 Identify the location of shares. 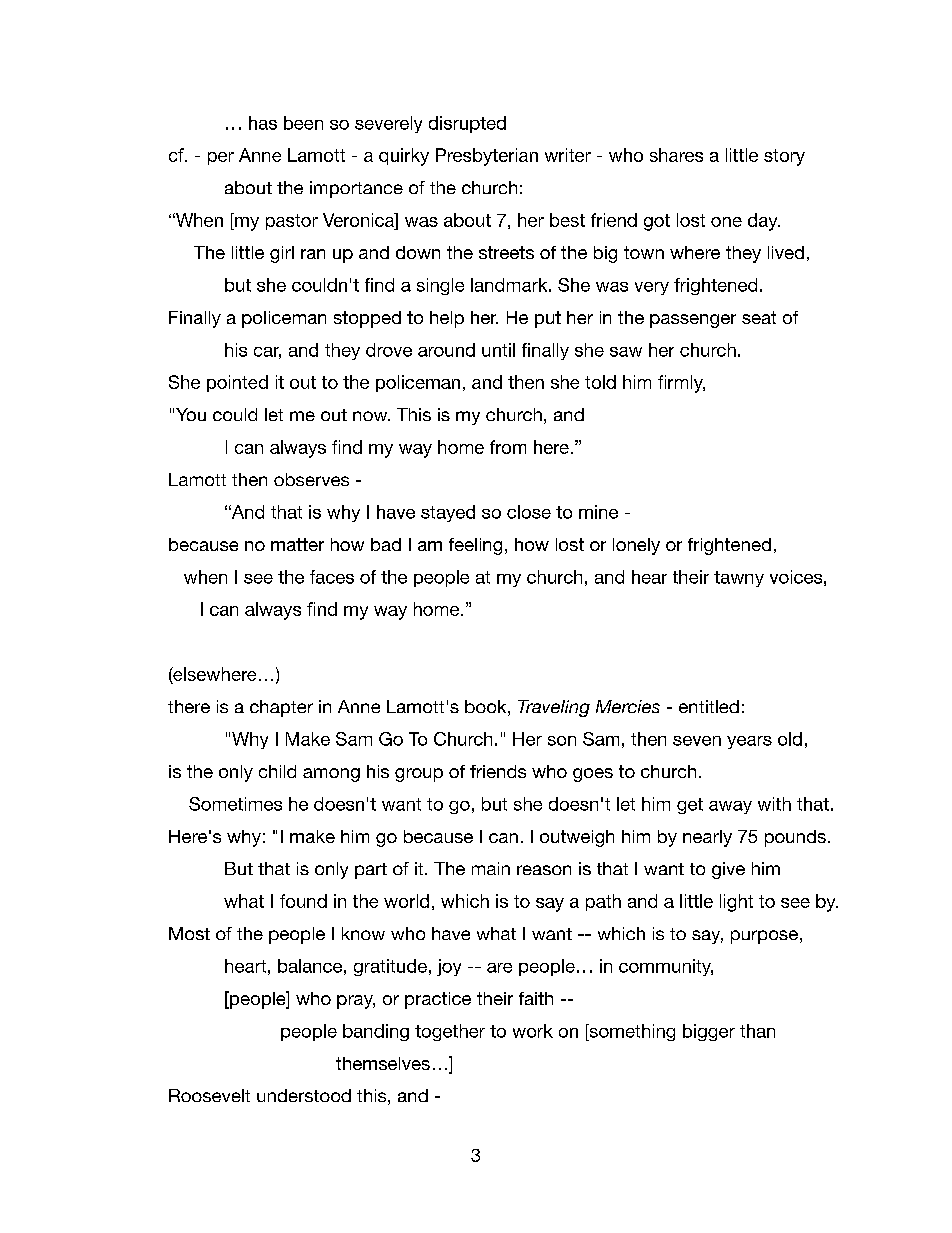
(676, 155).
